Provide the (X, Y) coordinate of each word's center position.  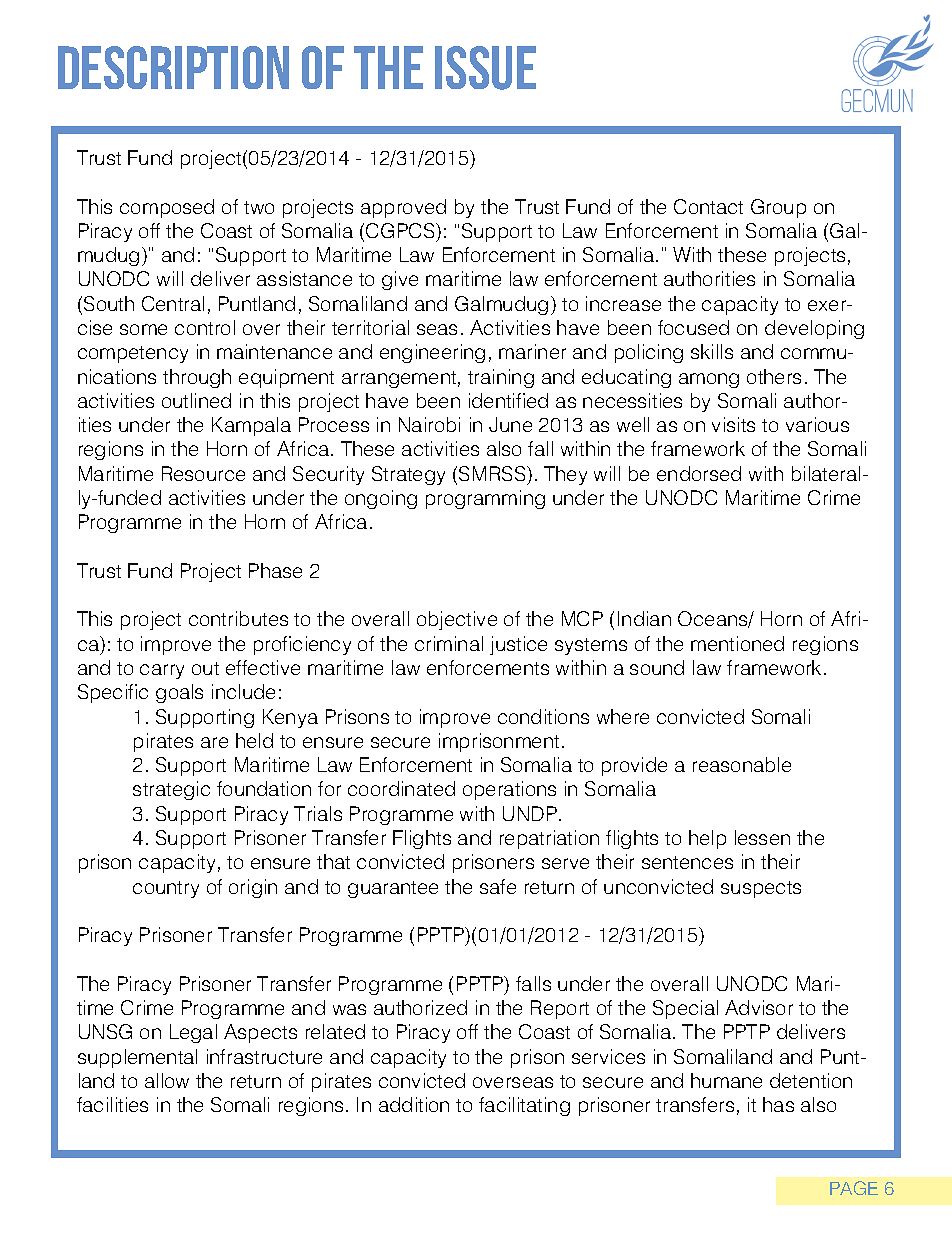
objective (457, 620)
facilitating (524, 1106)
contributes (238, 618)
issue (485, 68)
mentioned (737, 643)
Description (173, 67)
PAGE (854, 1188)
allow (167, 1080)
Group (778, 208)
